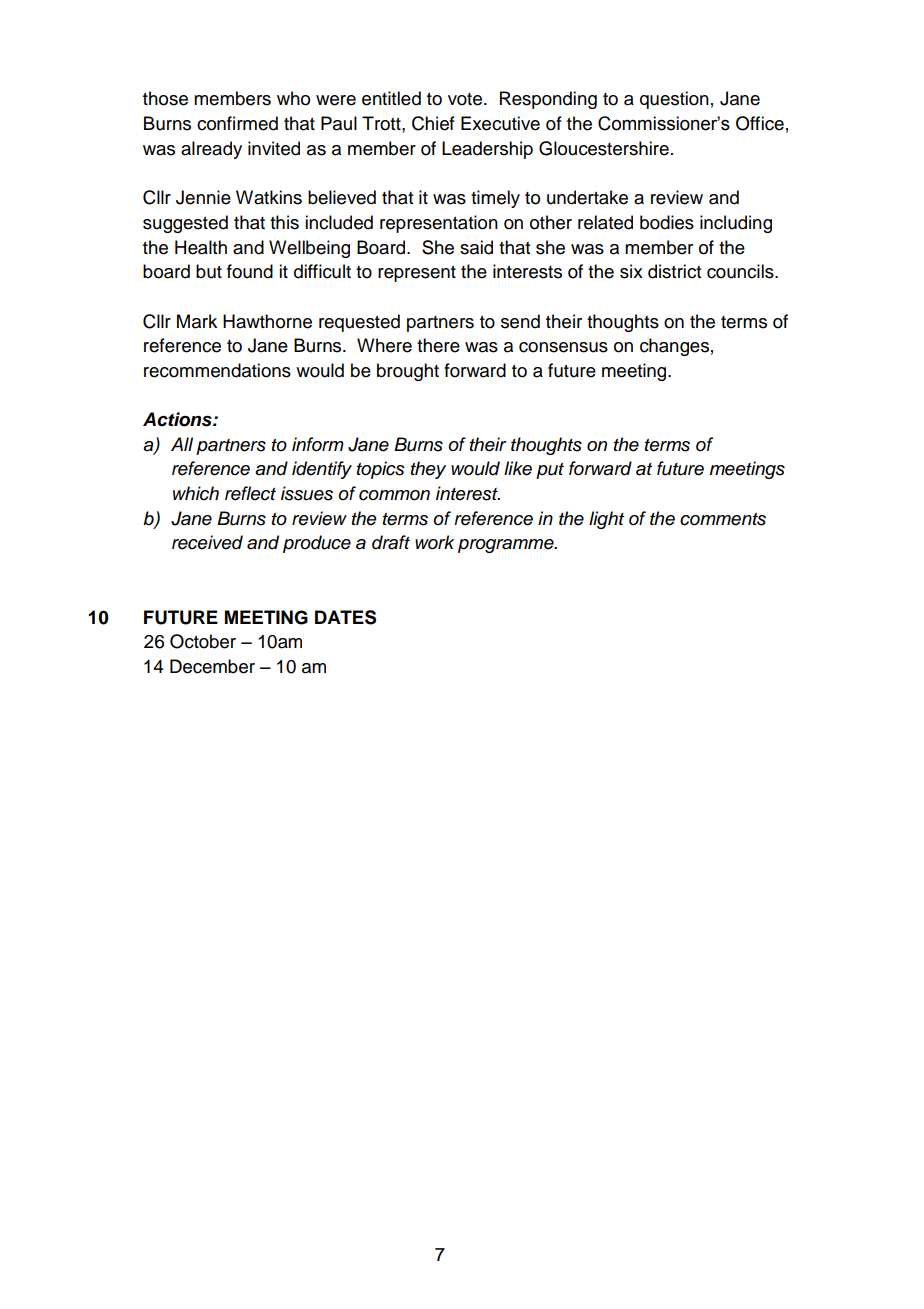 This image has height=1309, width=924. What do you see at coordinates (433, 123) in the image?
I see `Chief` at bounding box center [433, 123].
